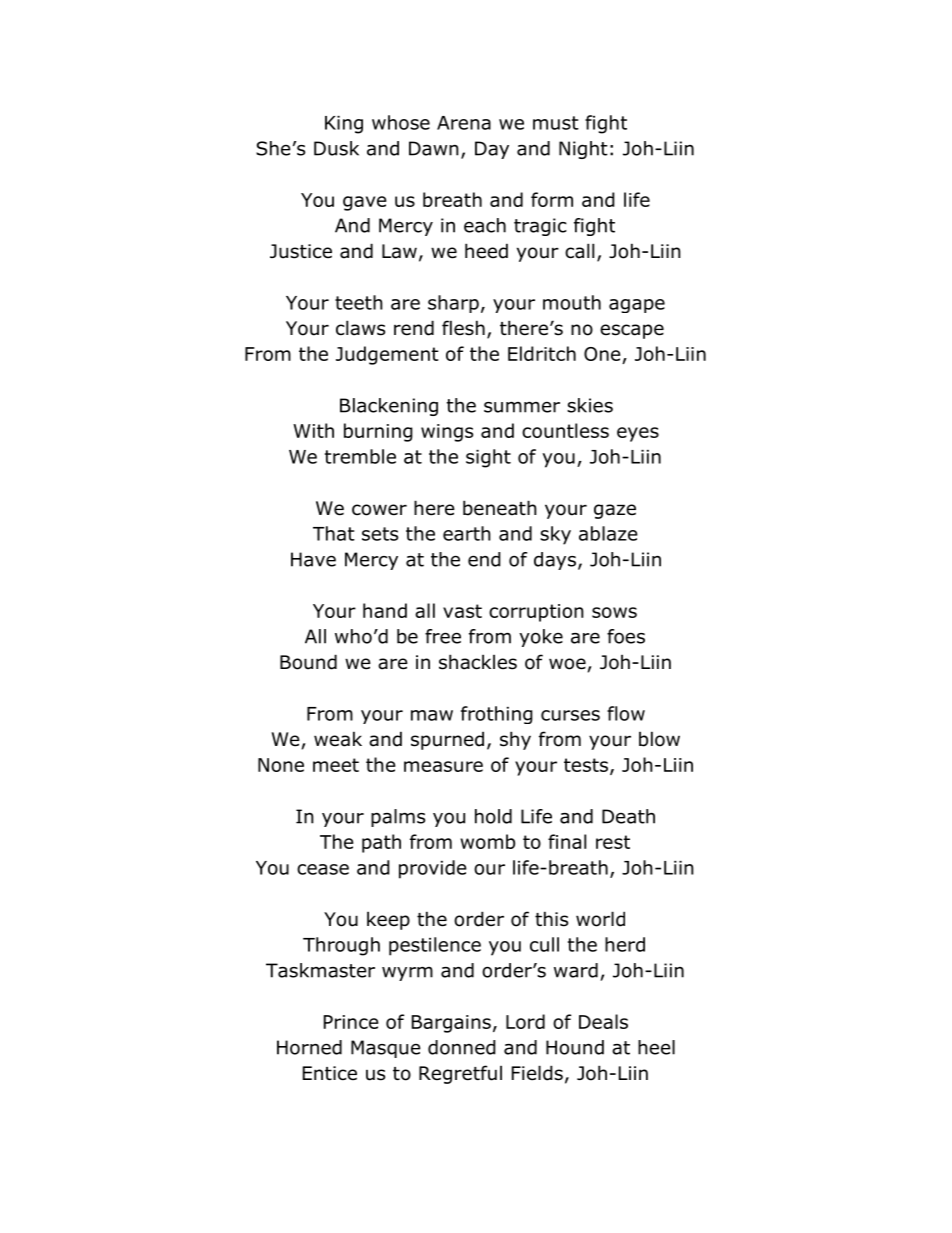 The image size is (952, 1233). What do you see at coordinates (462, 1047) in the document?
I see `donned` at bounding box center [462, 1047].
